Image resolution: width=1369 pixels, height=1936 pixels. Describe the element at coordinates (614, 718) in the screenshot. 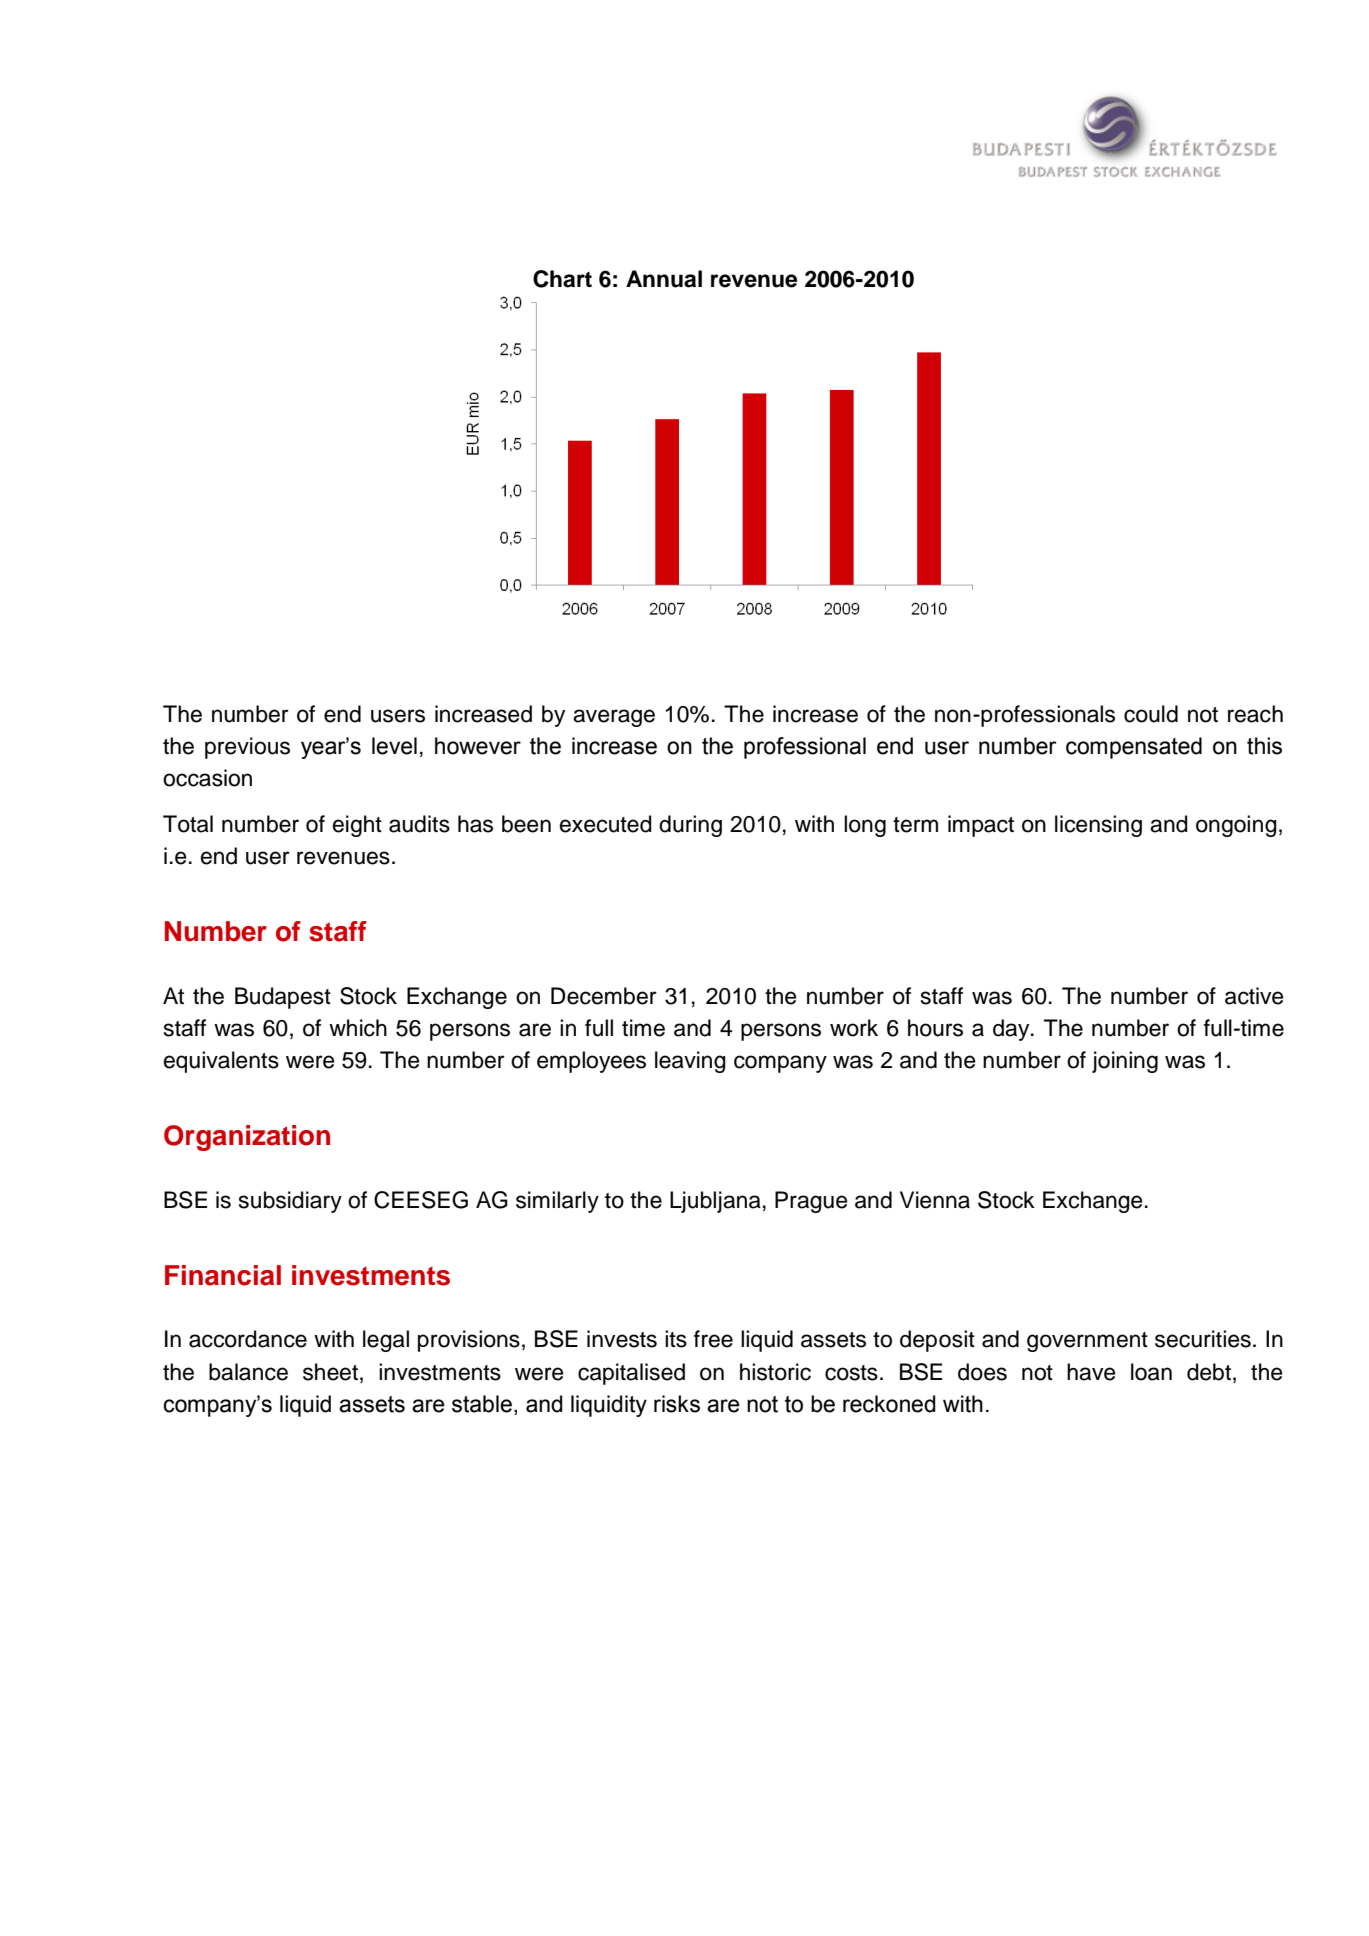

I see `average` at that location.
